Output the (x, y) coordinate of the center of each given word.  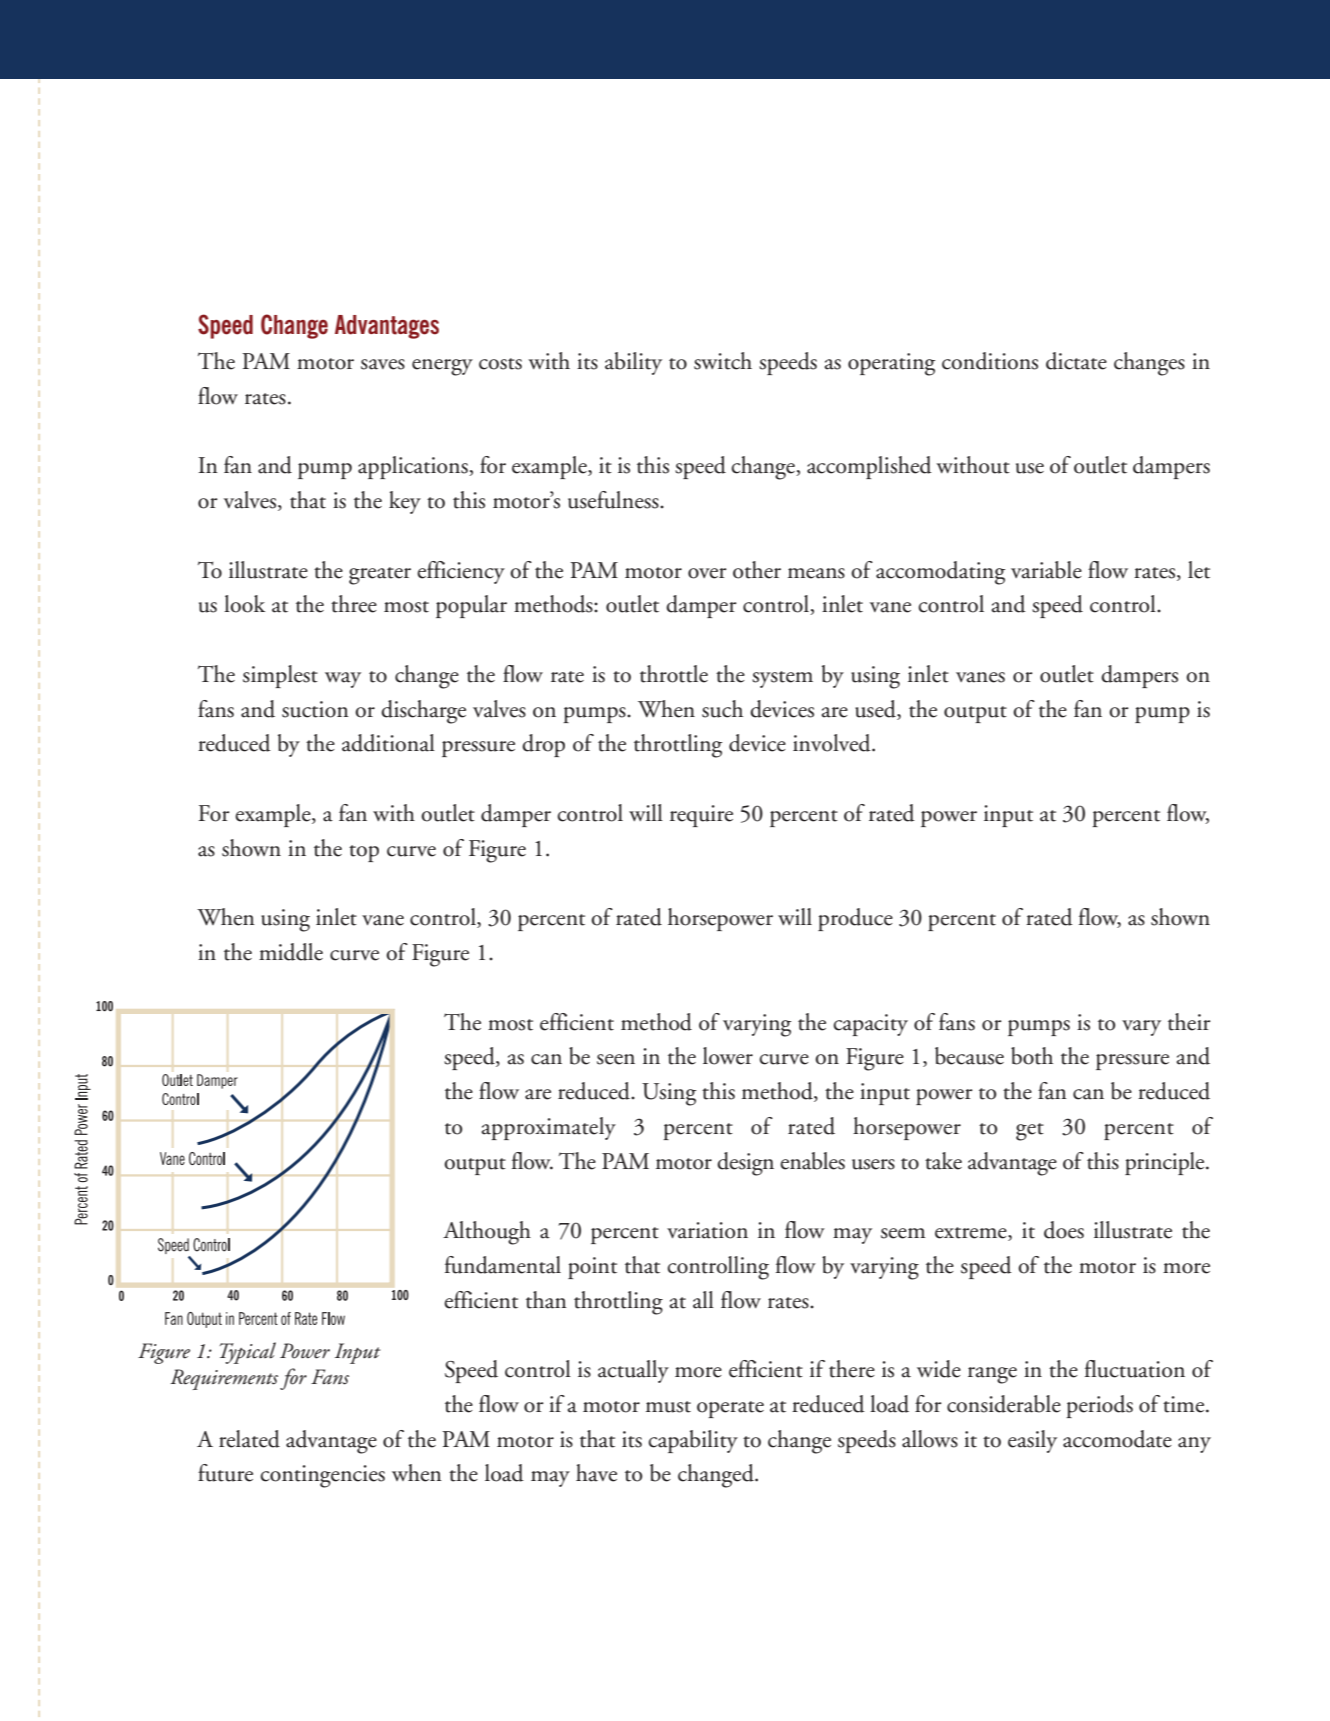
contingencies (322, 1476)
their (1189, 1022)
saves (383, 364)
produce (855, 919)
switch (723, 361)
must (668, 1407)
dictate (1076, 361)
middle (291, 952)
